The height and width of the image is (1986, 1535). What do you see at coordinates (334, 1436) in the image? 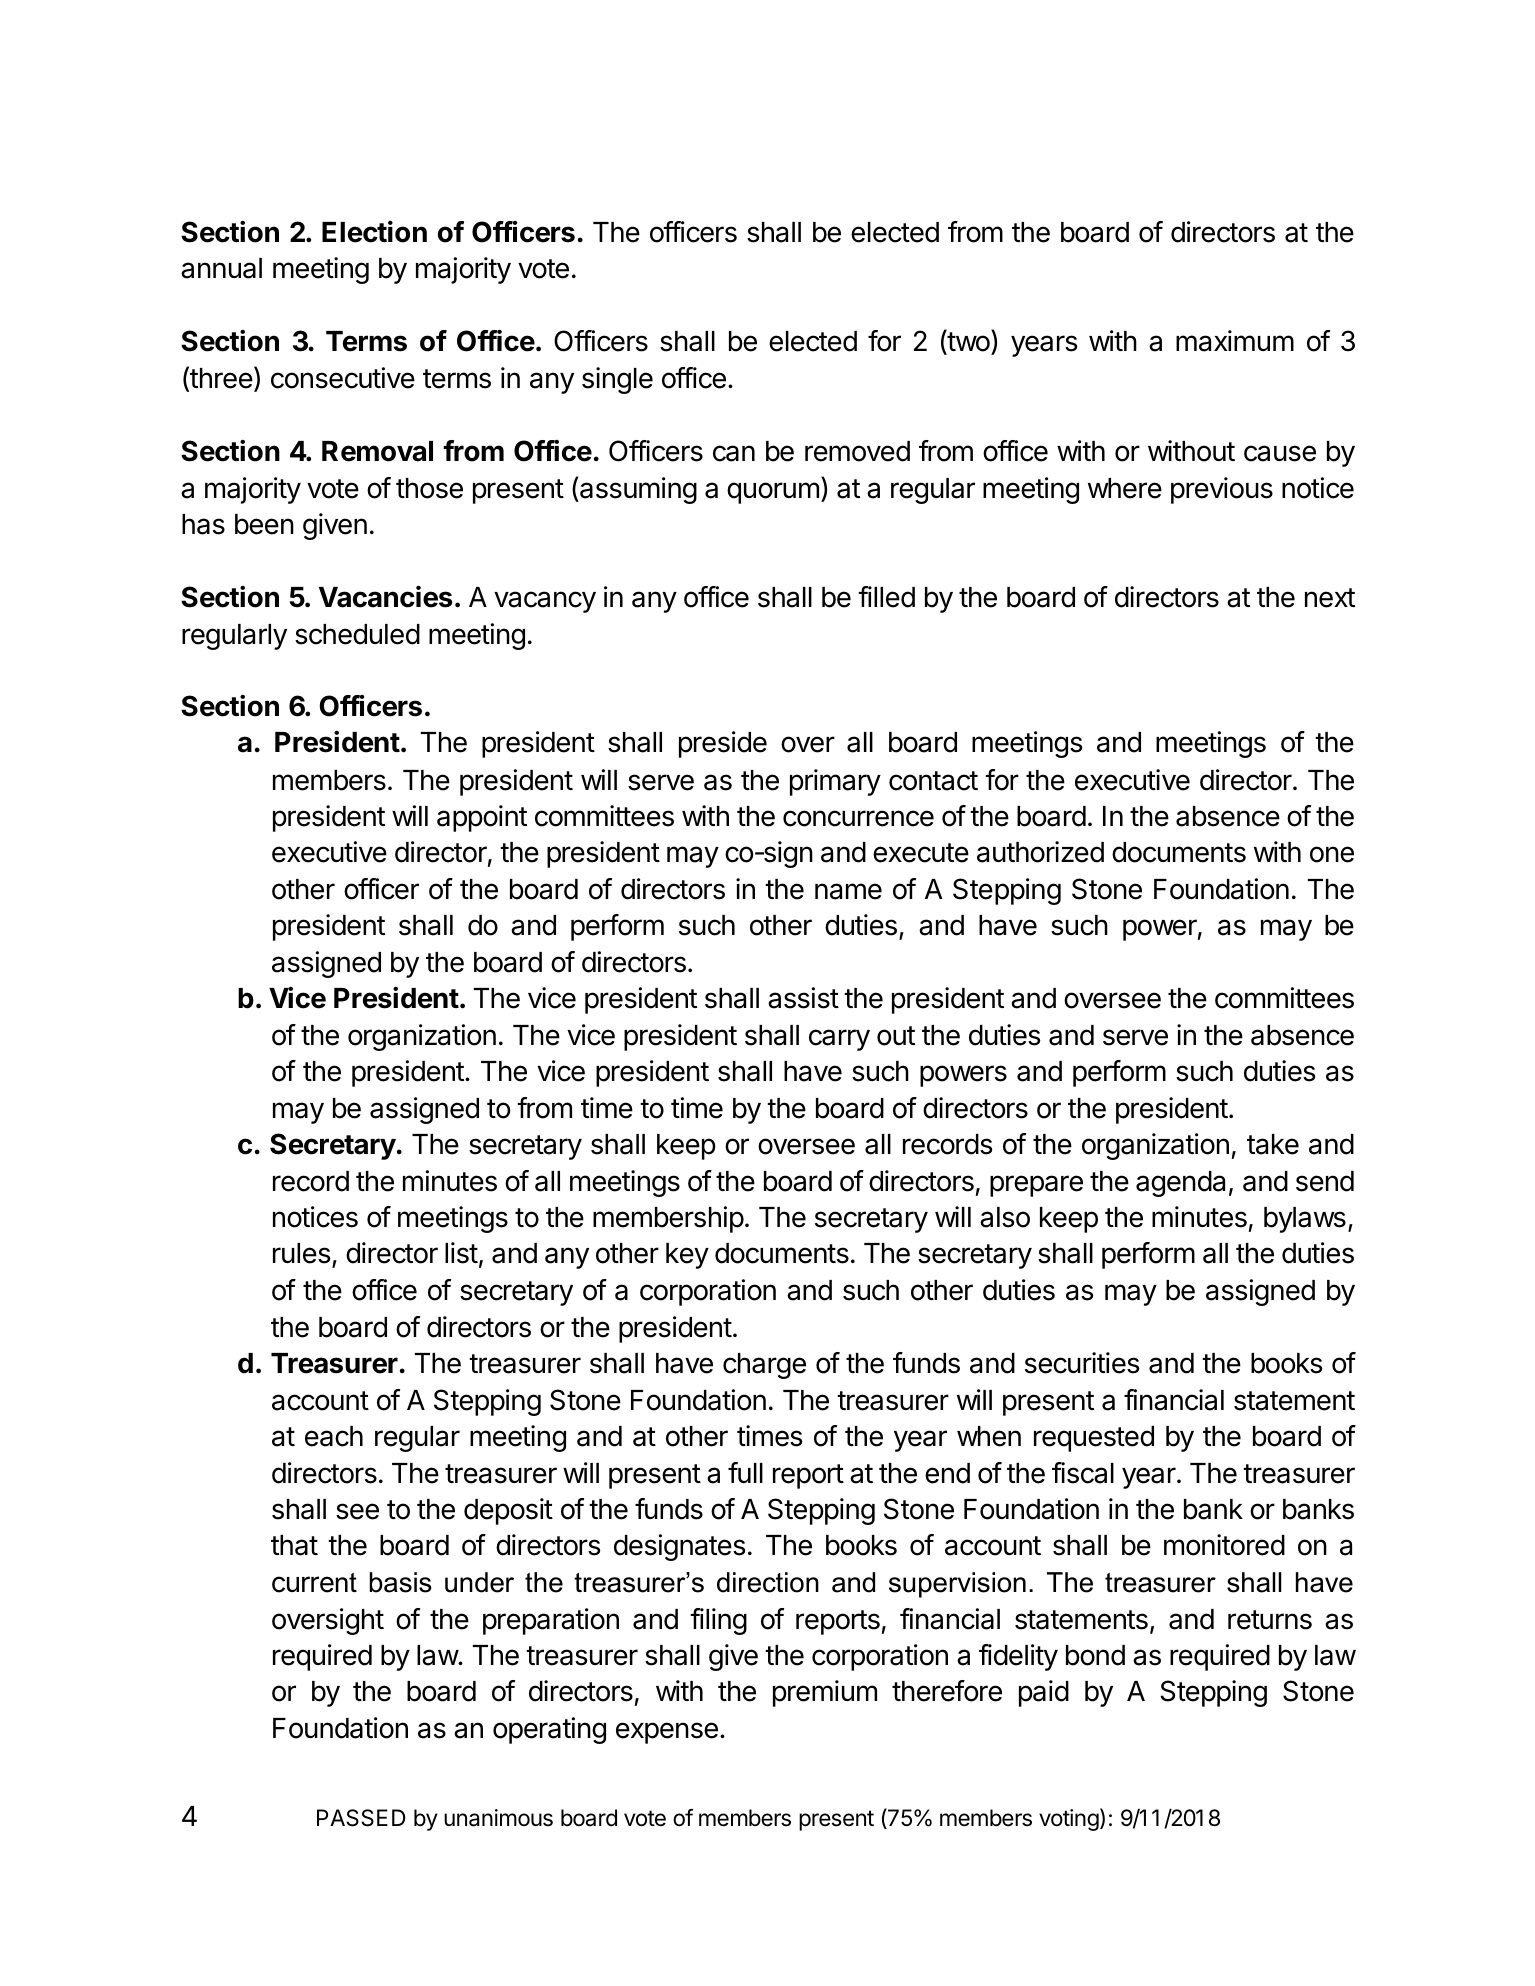
I see `each` at bounding box center [334, 1436].
